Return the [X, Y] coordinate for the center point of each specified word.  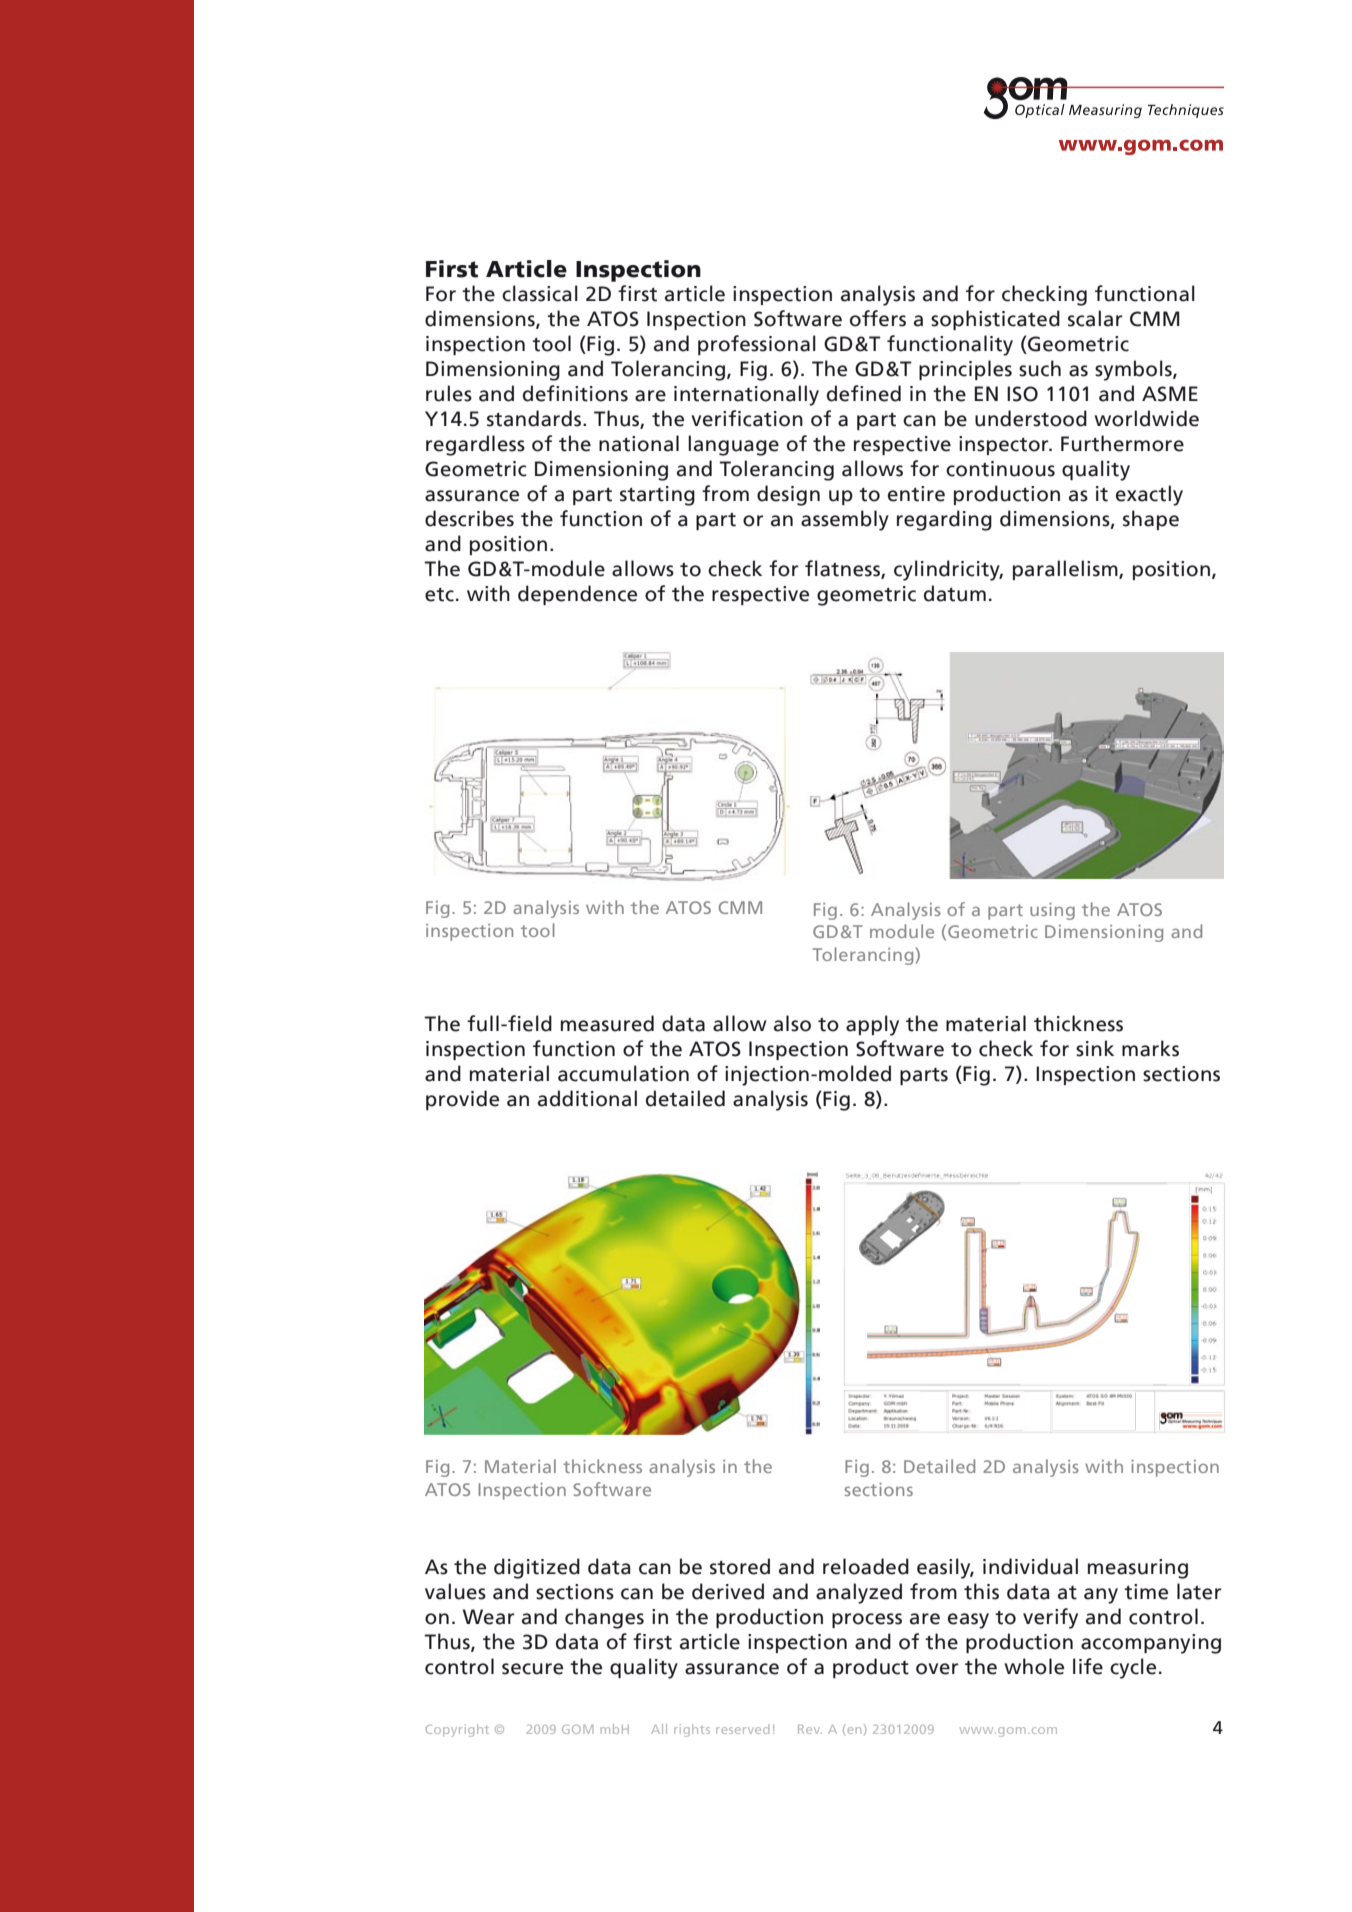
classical [540, 293]
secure [532, 1669]
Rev [810, 1729]
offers [878, 318]
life [1088, 1666]
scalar [1095, 318]
